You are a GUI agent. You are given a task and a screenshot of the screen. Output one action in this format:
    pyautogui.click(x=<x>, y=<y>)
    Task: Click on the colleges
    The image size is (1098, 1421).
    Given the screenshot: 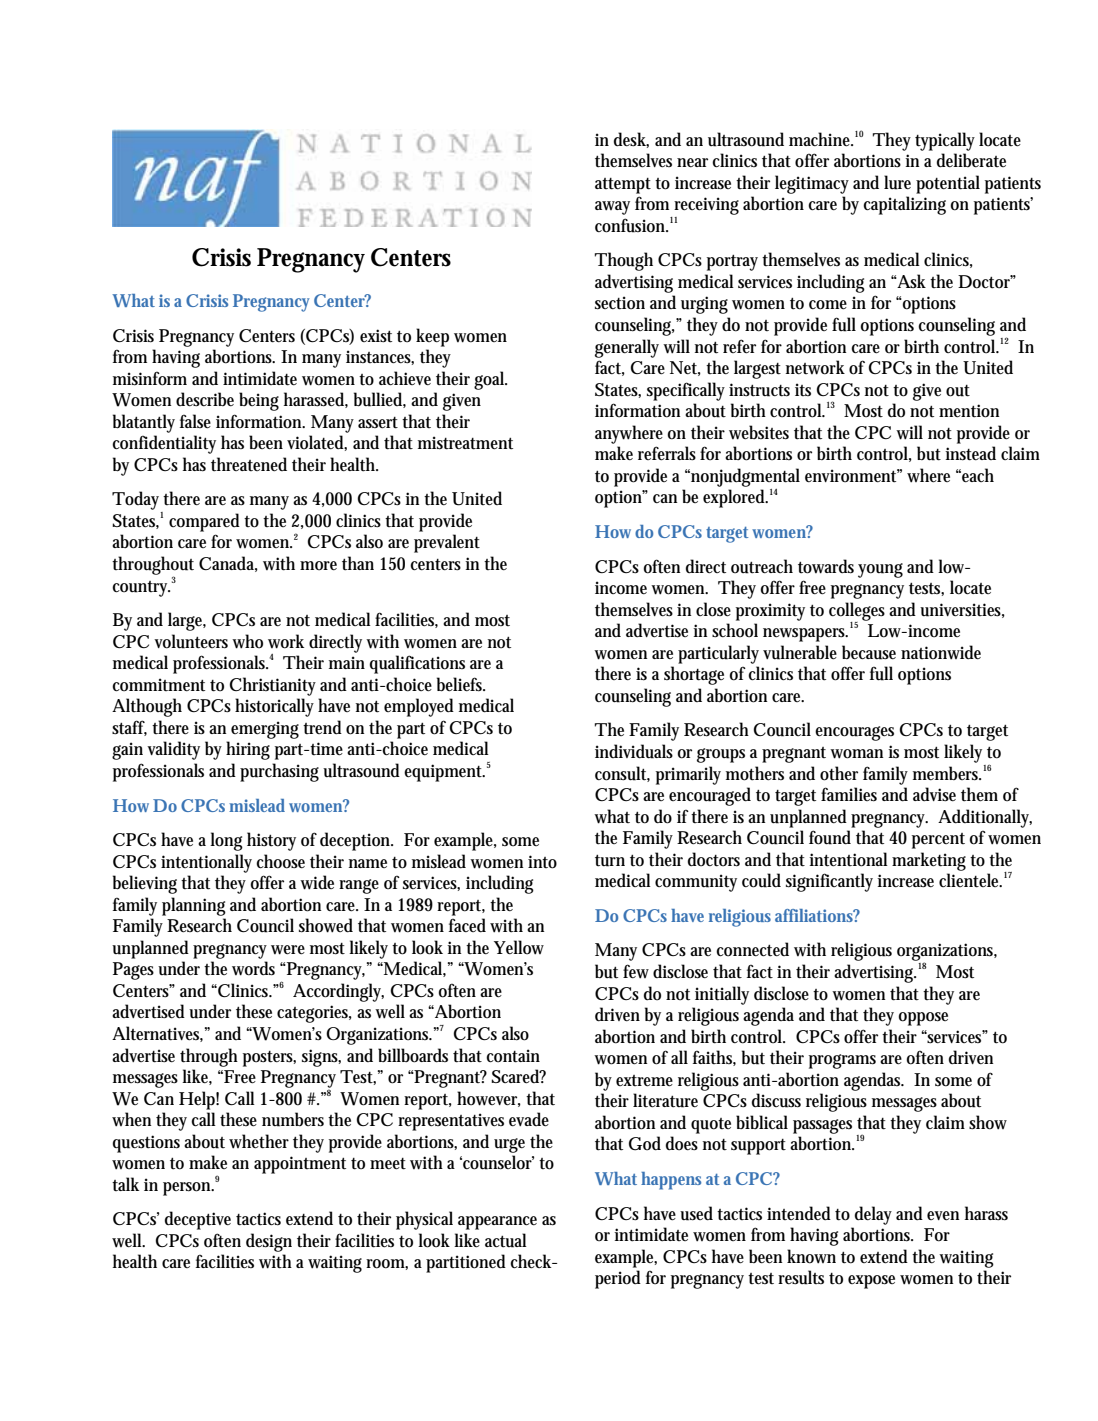 What is the action you would take?
    pyautogui.click(x=857, y=612)
